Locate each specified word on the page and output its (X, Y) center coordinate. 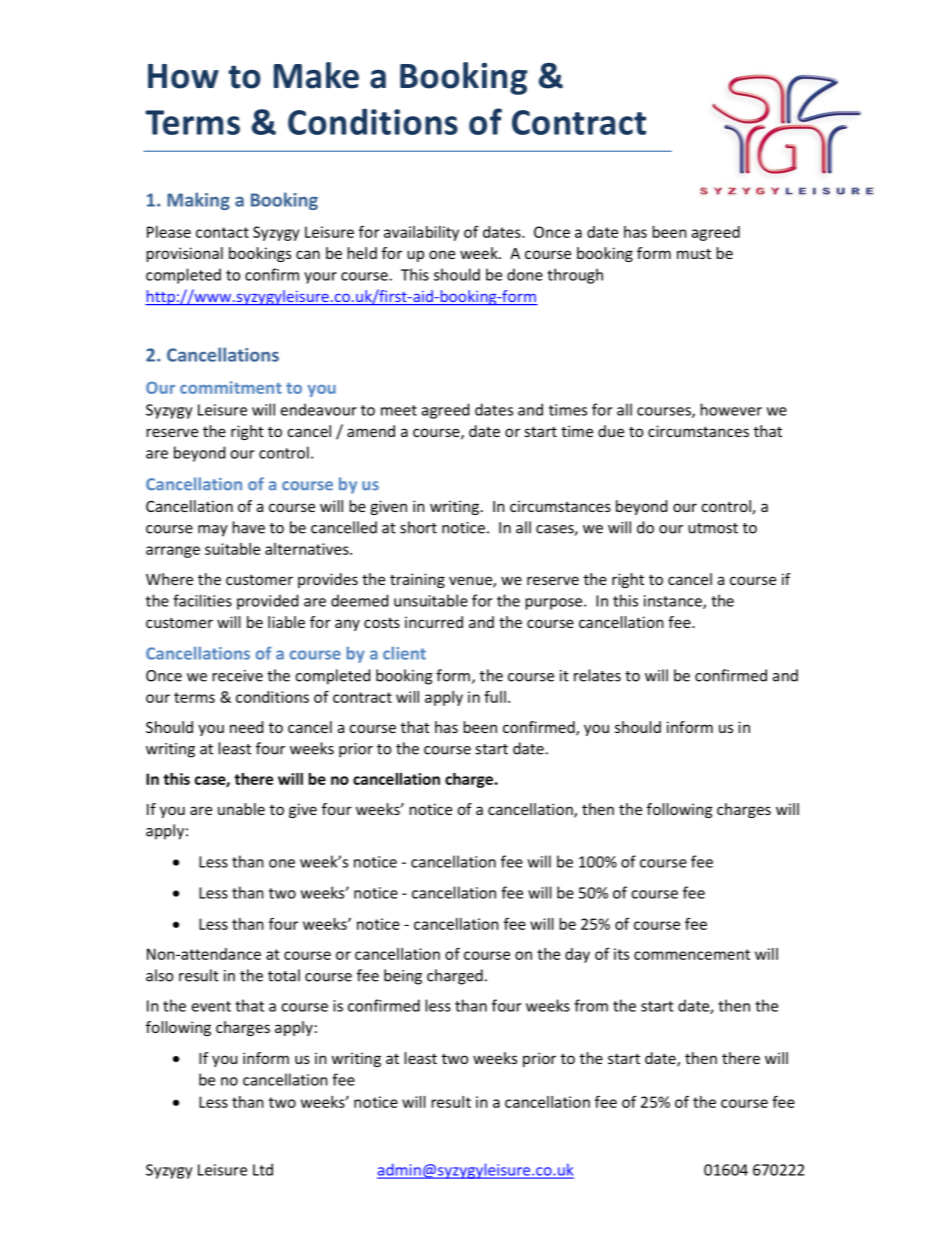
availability (421, 233)
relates (597, 675)
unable (241, 809)
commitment (231, 387)
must (694, 254)
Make (316, 75)
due (611, 431)
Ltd (263, 1169)
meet (399, 410)
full (495, 696)
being (403, 977)
